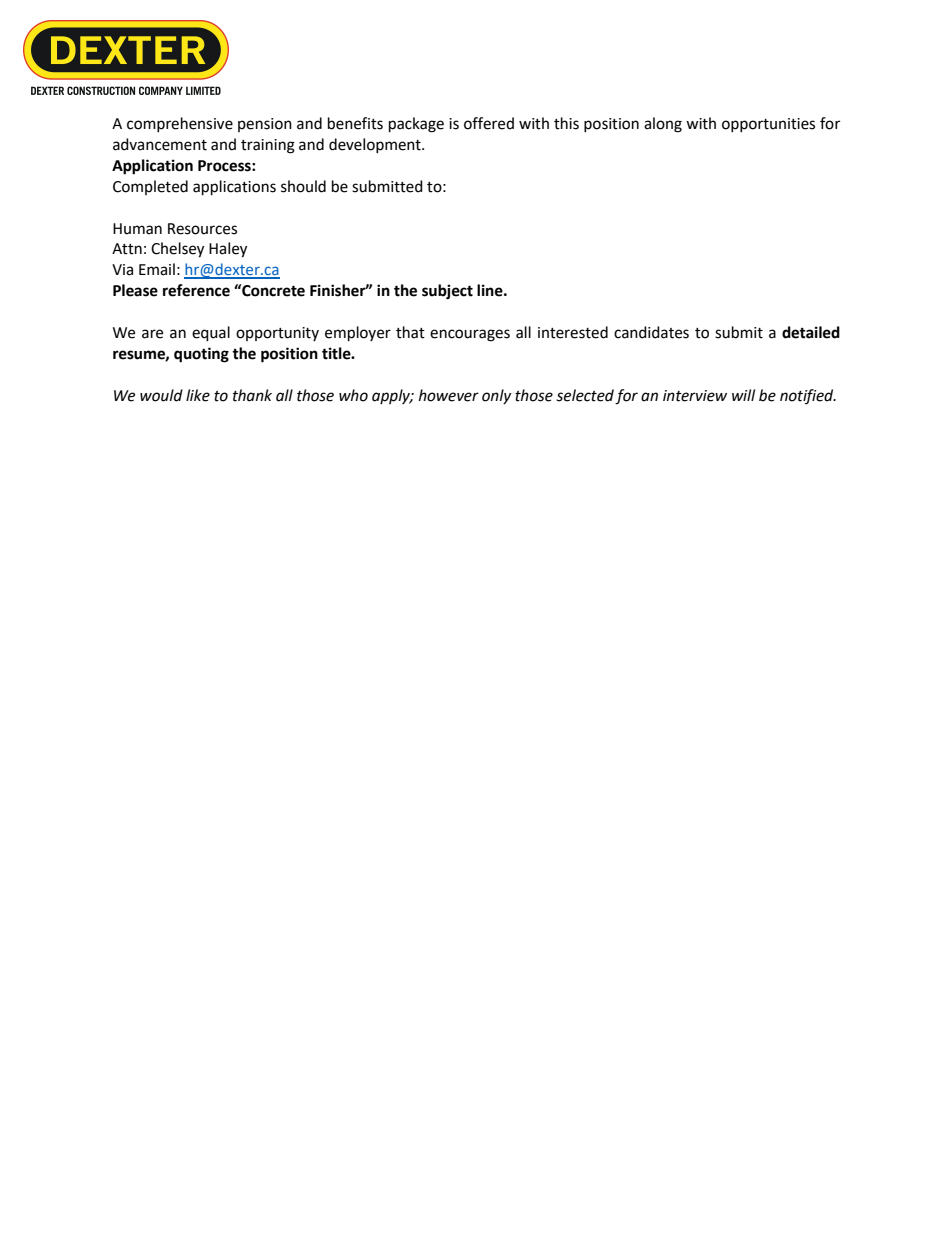  What do you see at coordinates (768, 125) in the screenshot?
I see `opportunities` at bounding box center [768, 125].
